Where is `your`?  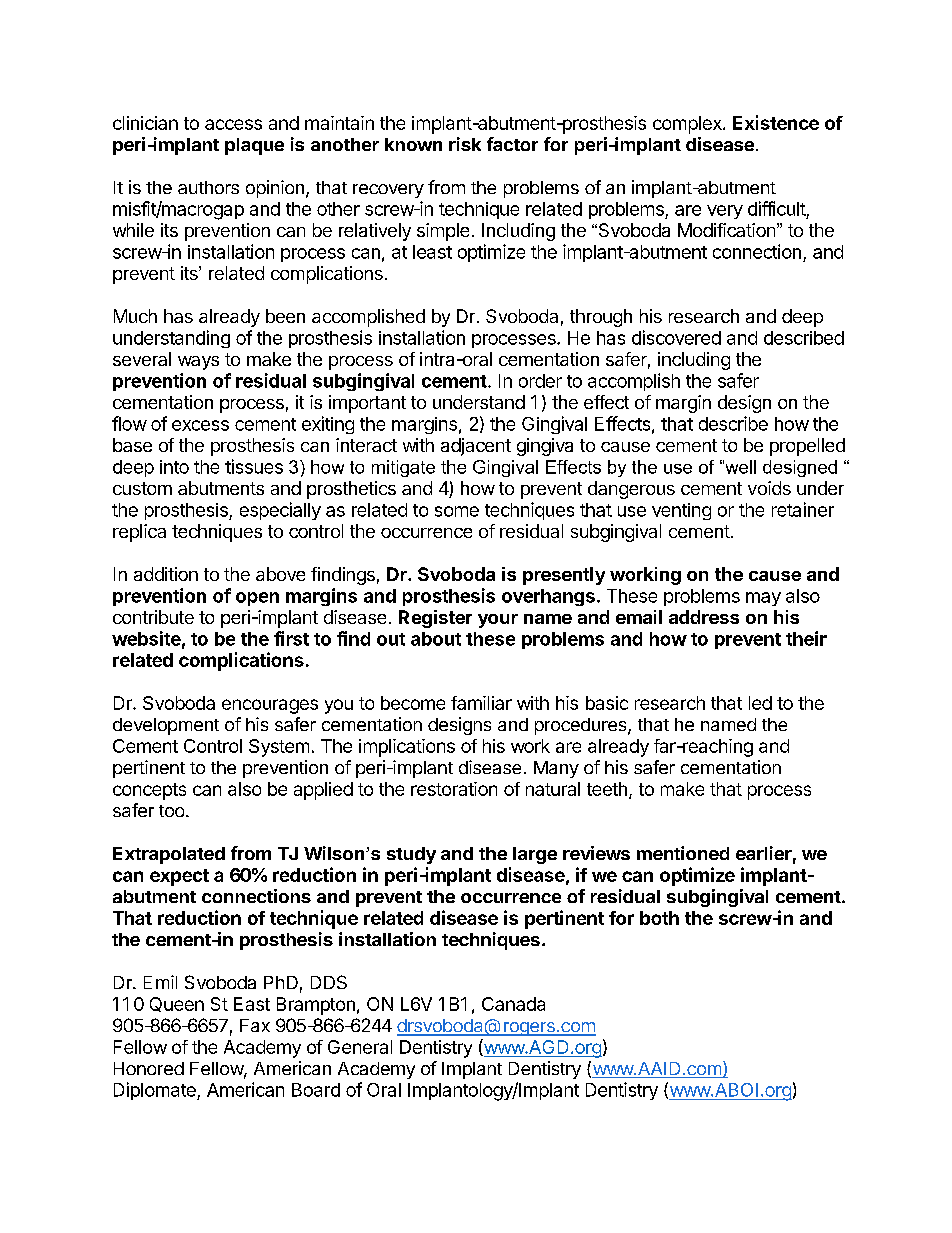 your is located at coordinates (498, 621).
